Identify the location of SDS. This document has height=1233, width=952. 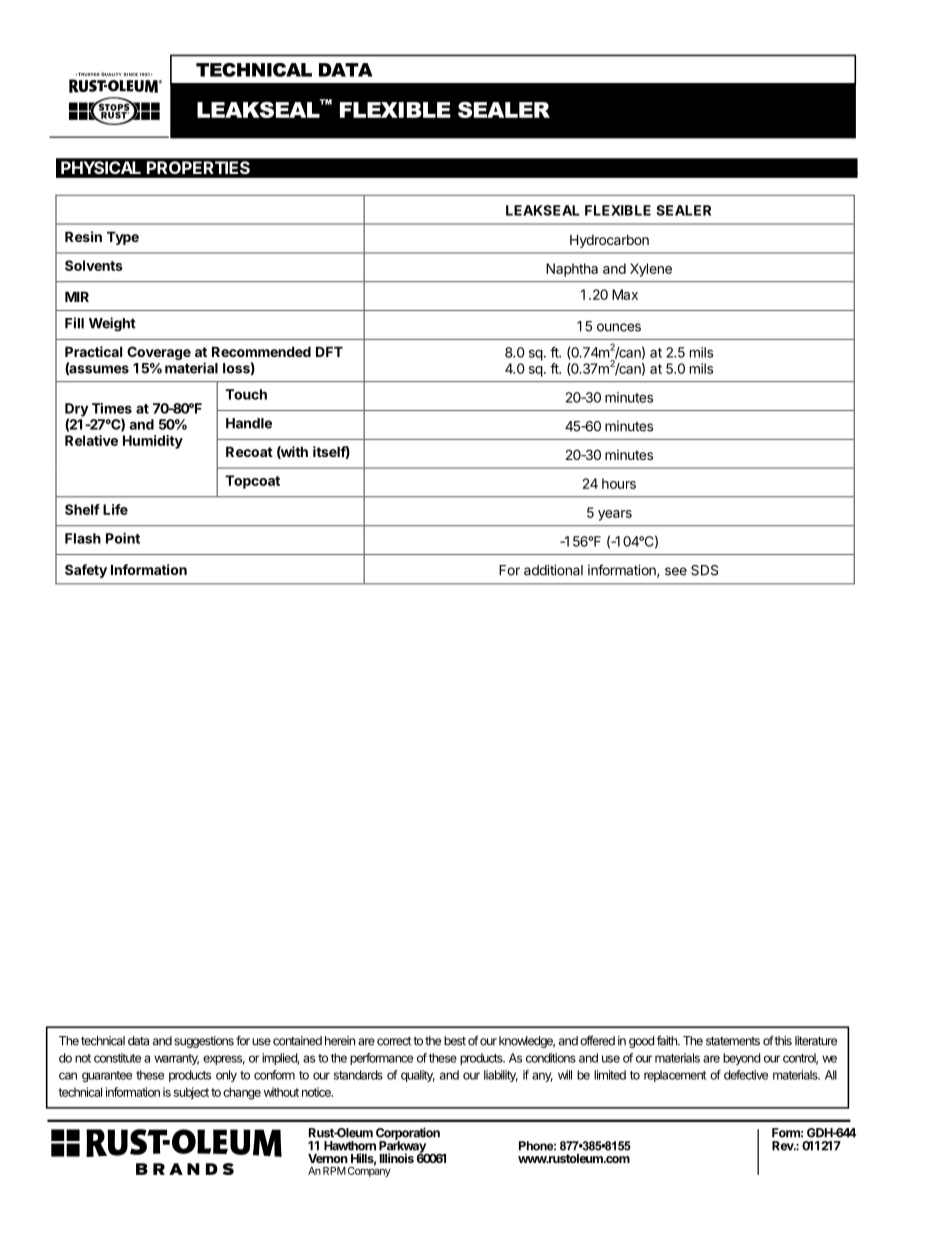
(704, 570).
